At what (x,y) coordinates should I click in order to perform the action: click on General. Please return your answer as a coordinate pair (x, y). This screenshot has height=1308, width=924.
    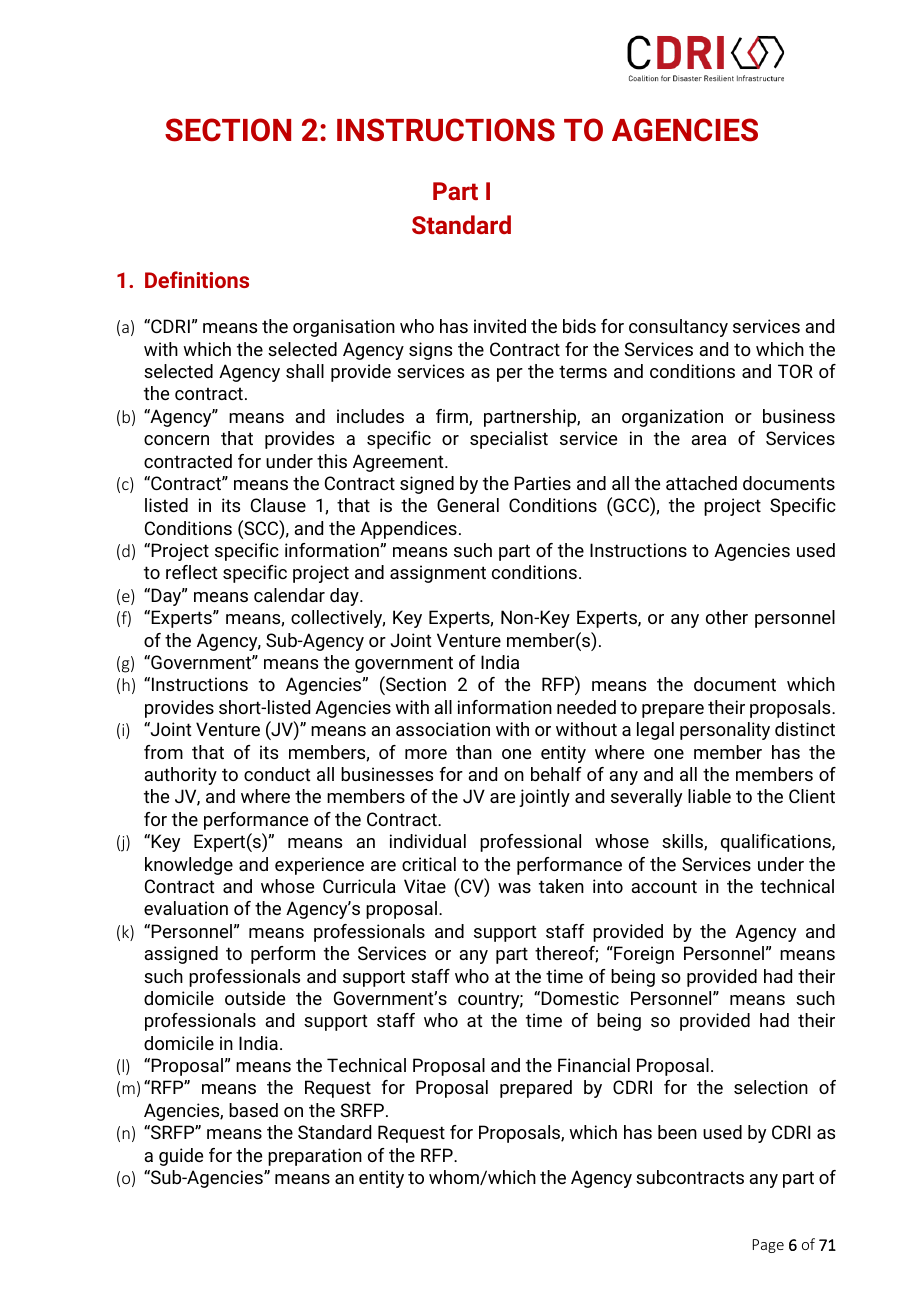
    Looking at the image, I should click on (468, 505).
